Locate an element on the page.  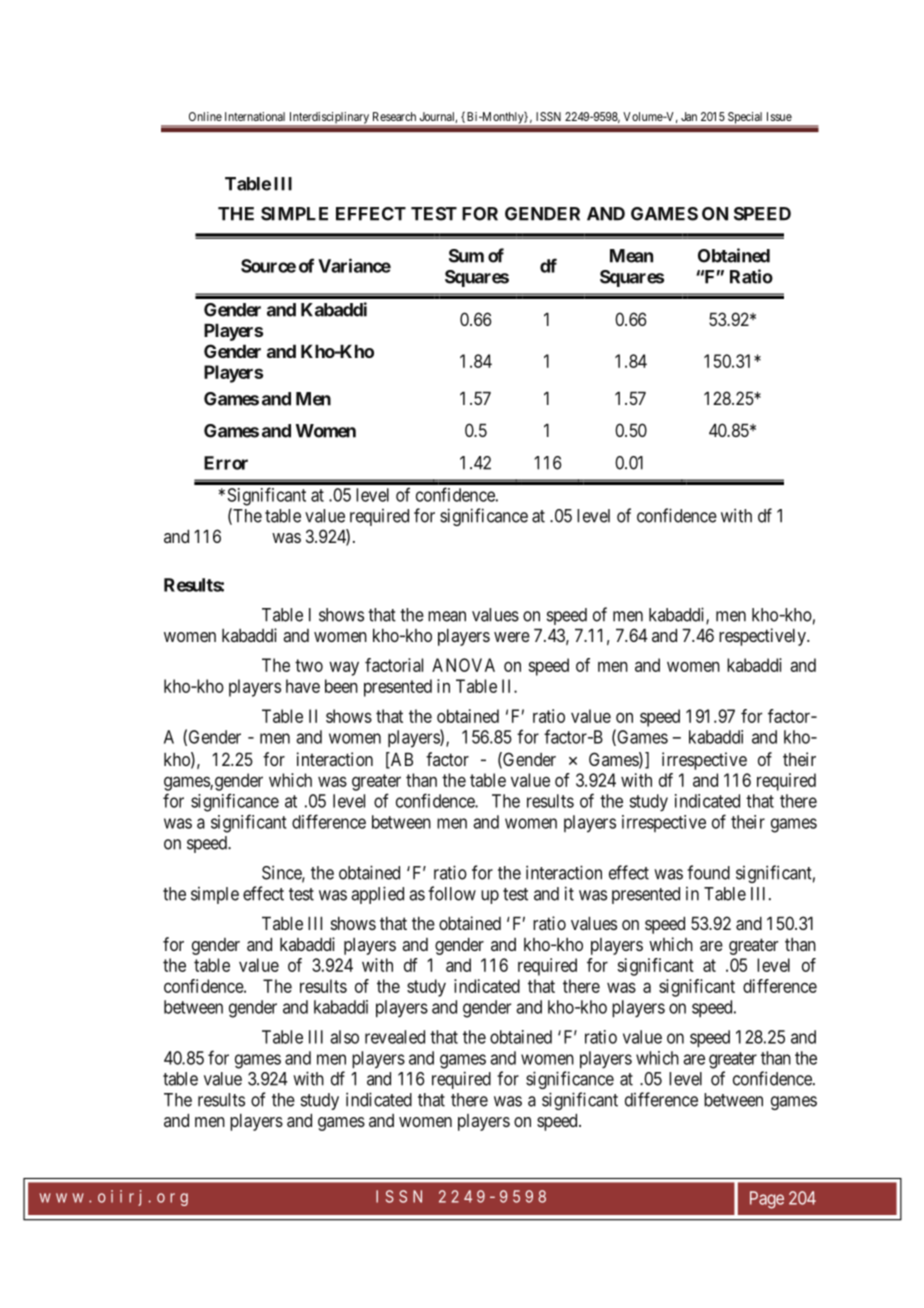
were is located at coordinates (512, 637).
